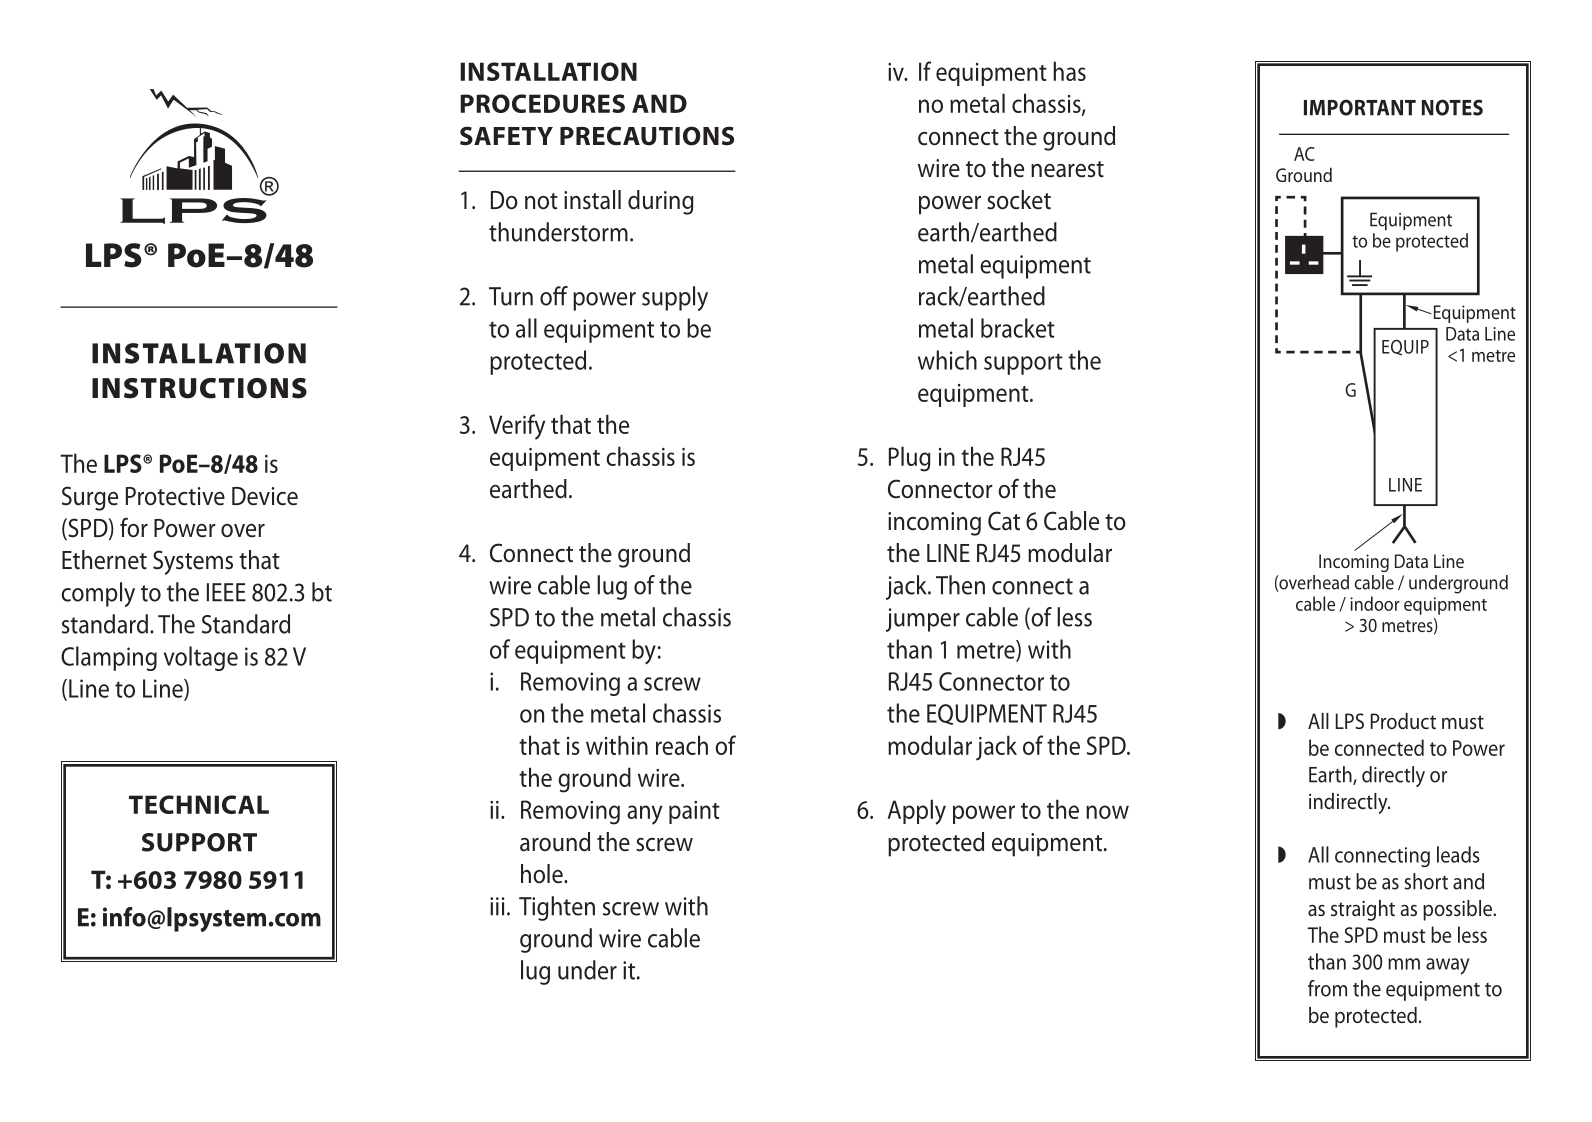  I want to click on nearest, so click(1067, 169).
